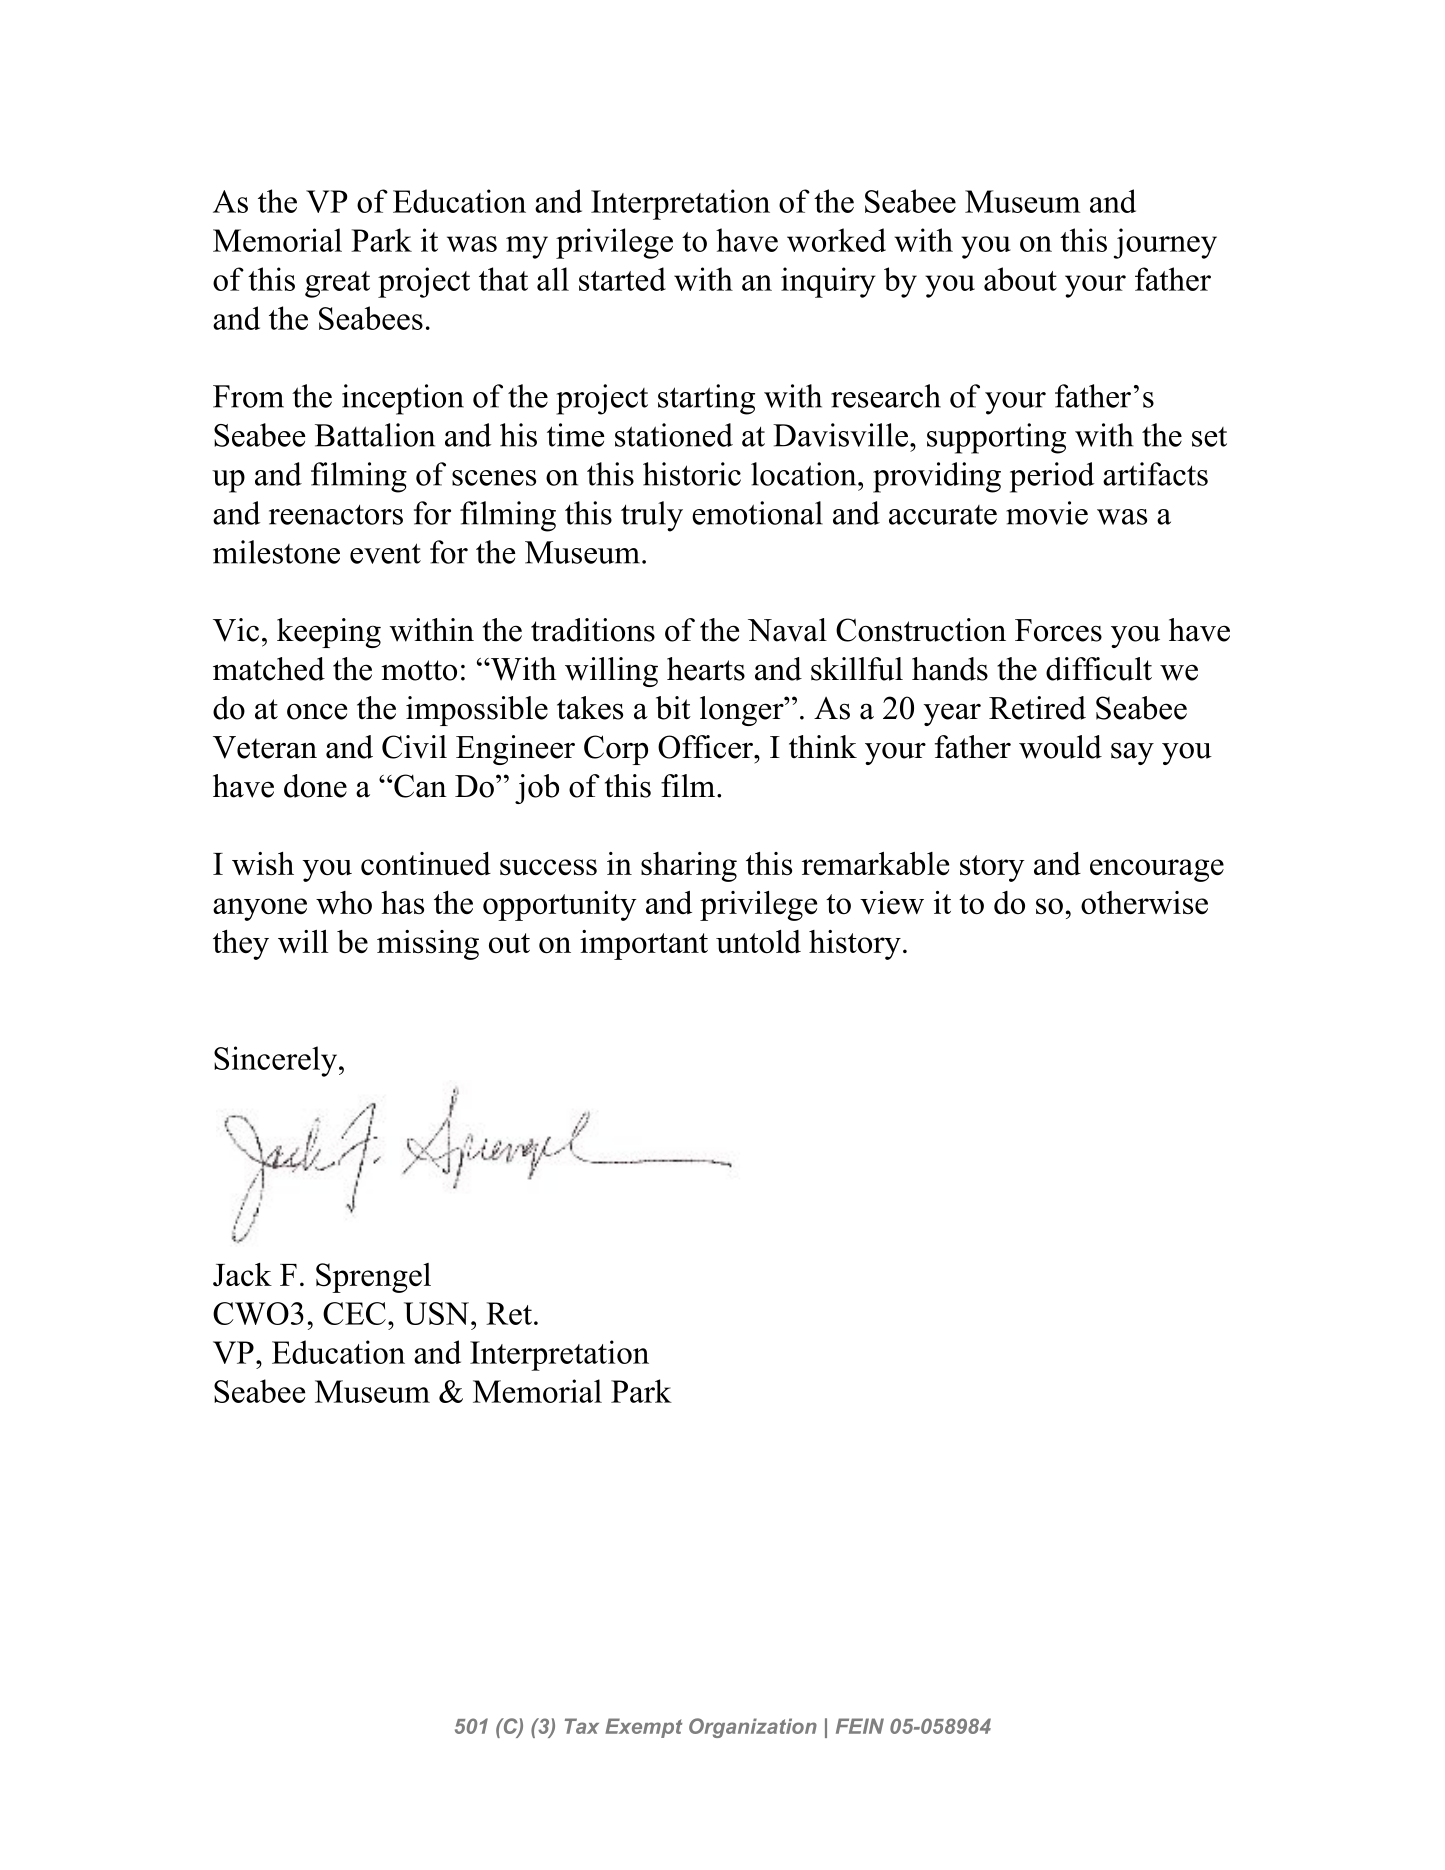 The height and width of the screenshot is (1870, 1445). Describe the element at coordinates (1020, 279) in the screenshot. I see `about` at that location.
